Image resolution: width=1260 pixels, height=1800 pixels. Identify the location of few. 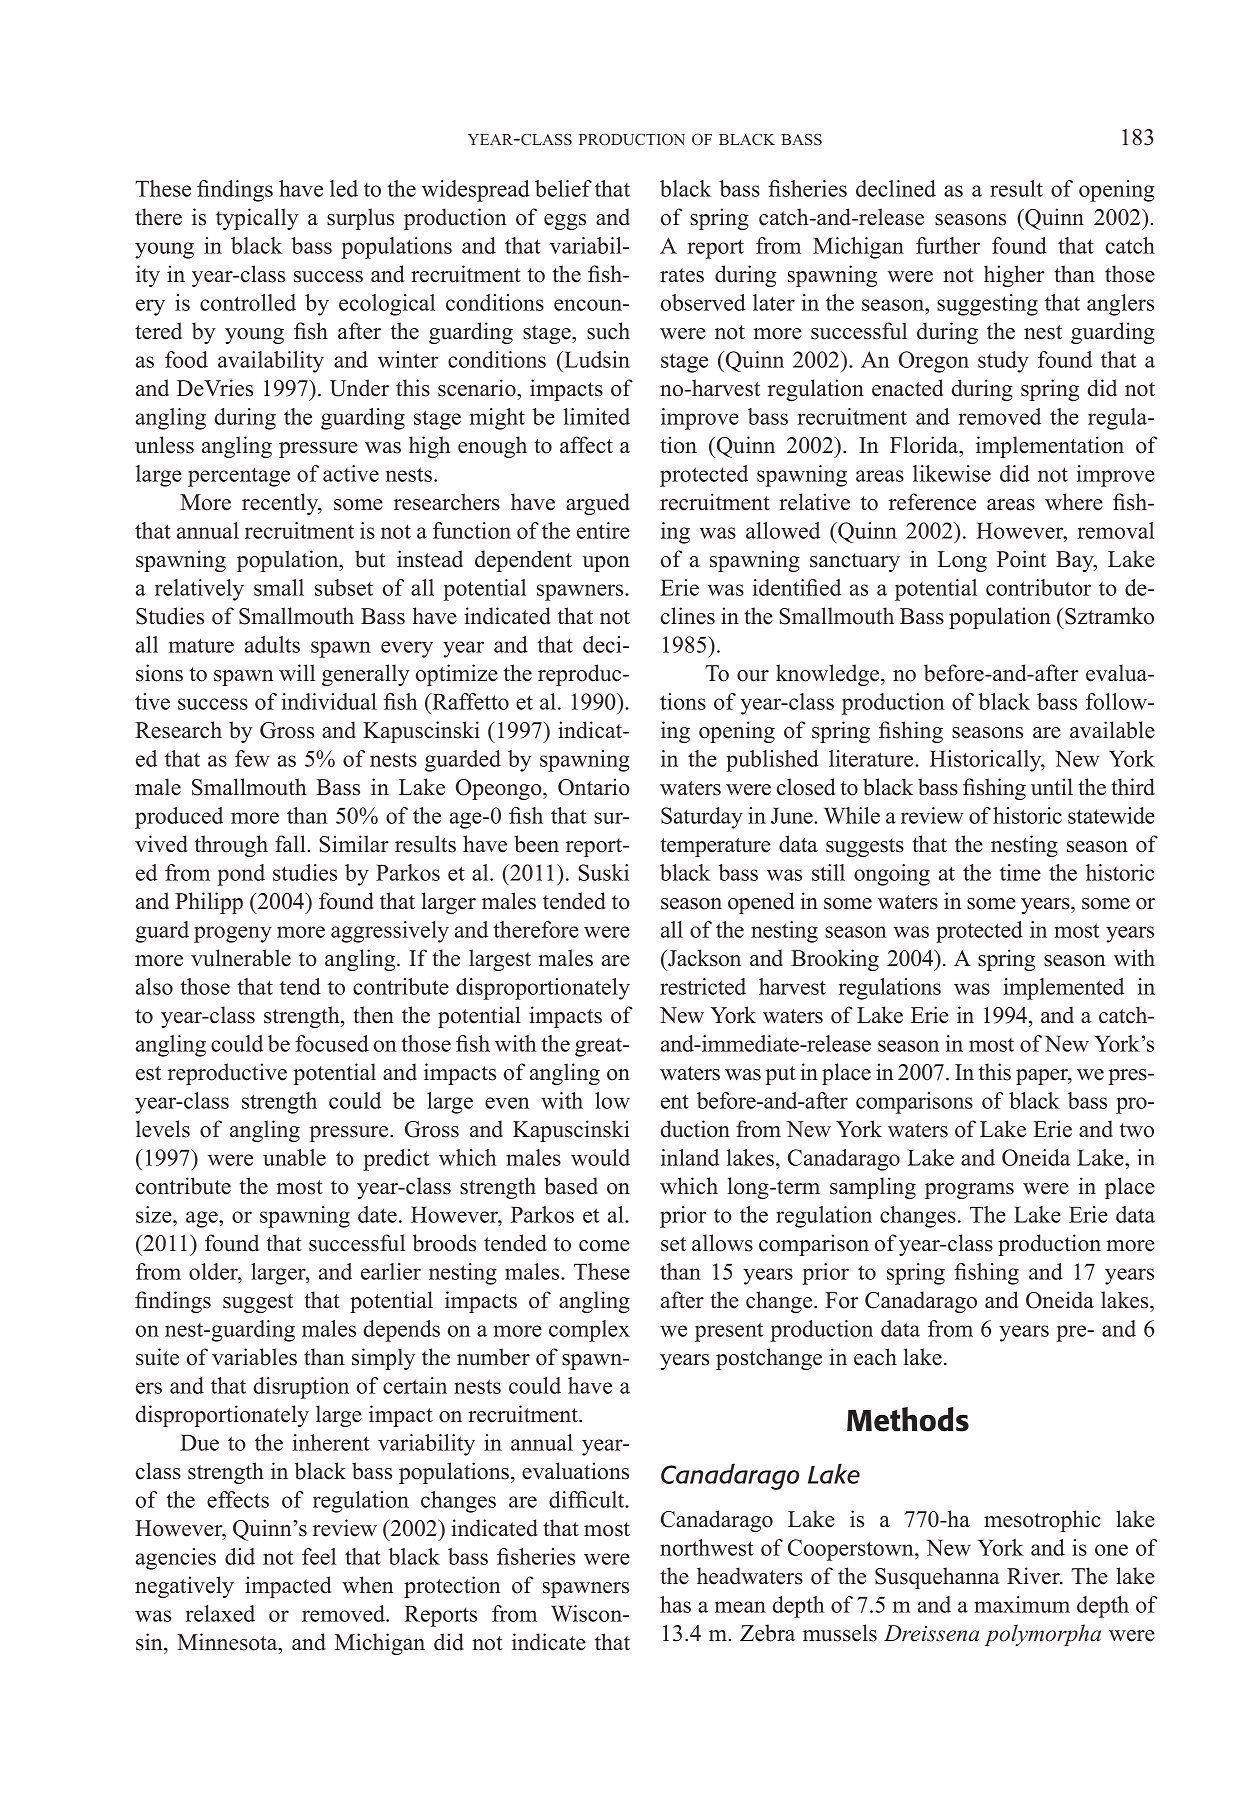
(252, 758).
